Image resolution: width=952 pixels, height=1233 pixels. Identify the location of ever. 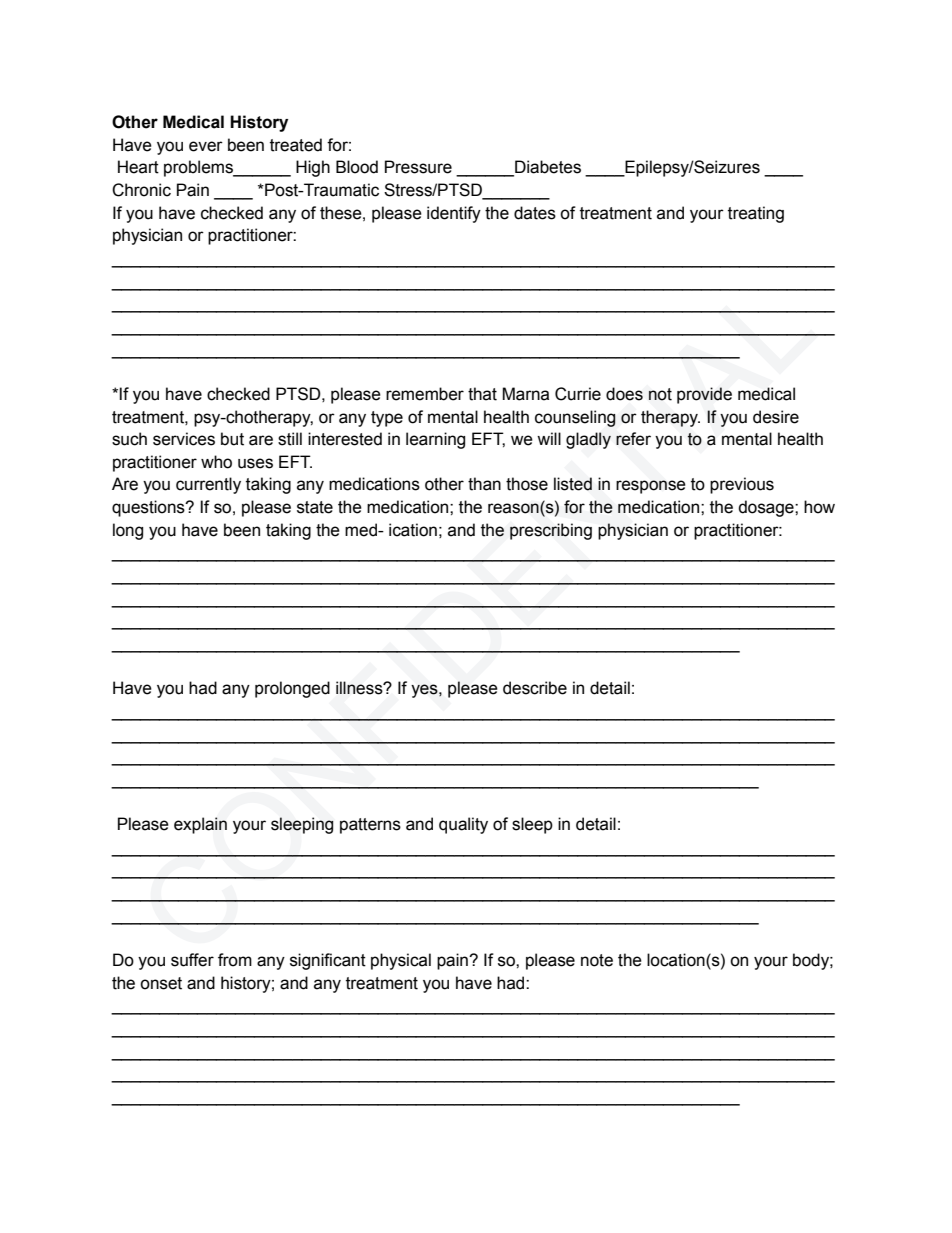
(206, 146).
